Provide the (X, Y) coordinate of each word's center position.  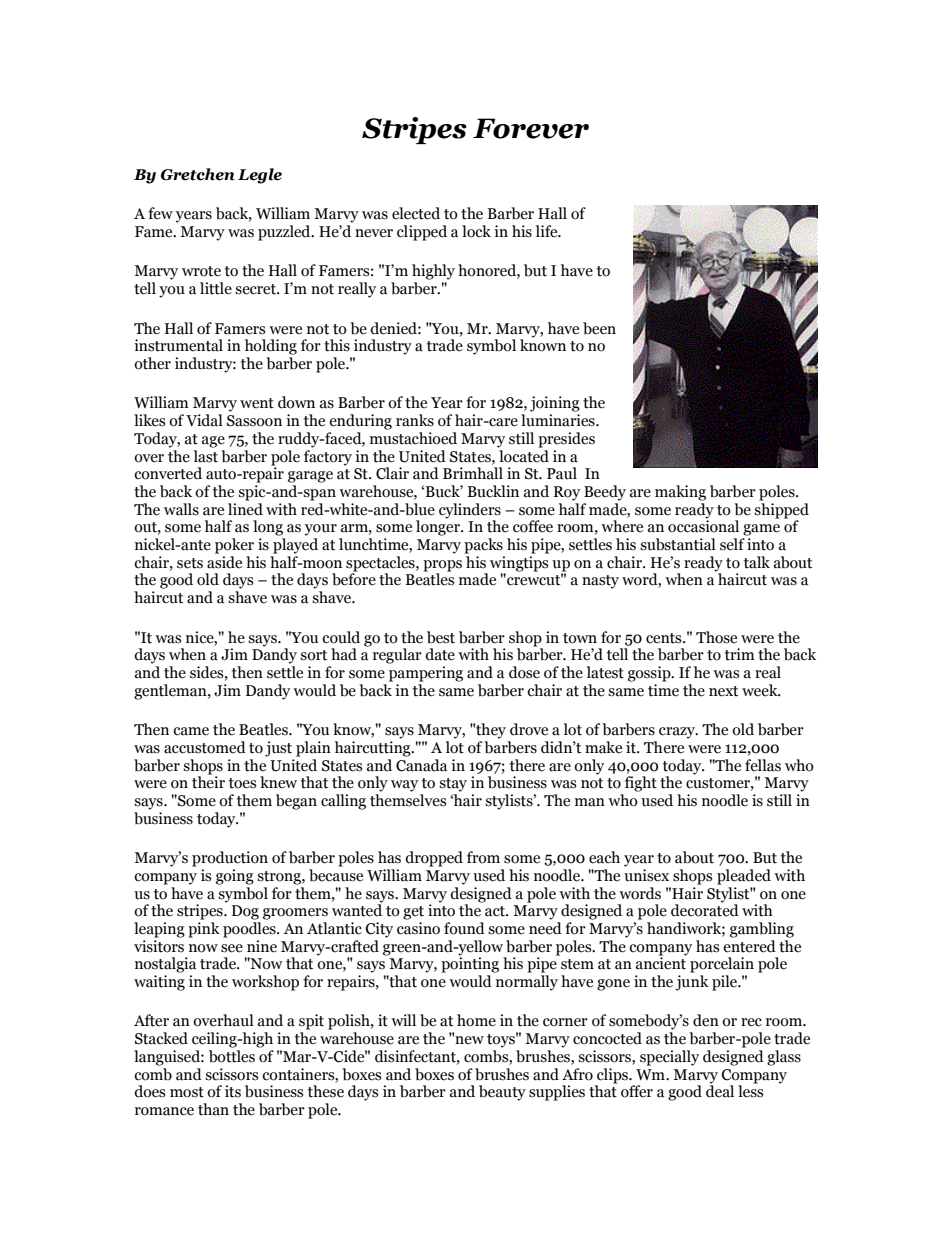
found (464, 928)
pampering (426, 674)
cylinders (470, 511)
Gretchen (198, 174)
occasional (703, 525)
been (599, 328)
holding (271, 347)
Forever (531, 128)
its (233, 1091)
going (235, 877)
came (191, 731)
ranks (415, 420)
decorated (705, 909)
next (723, 691)
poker (234, 546)
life (548, 231)
